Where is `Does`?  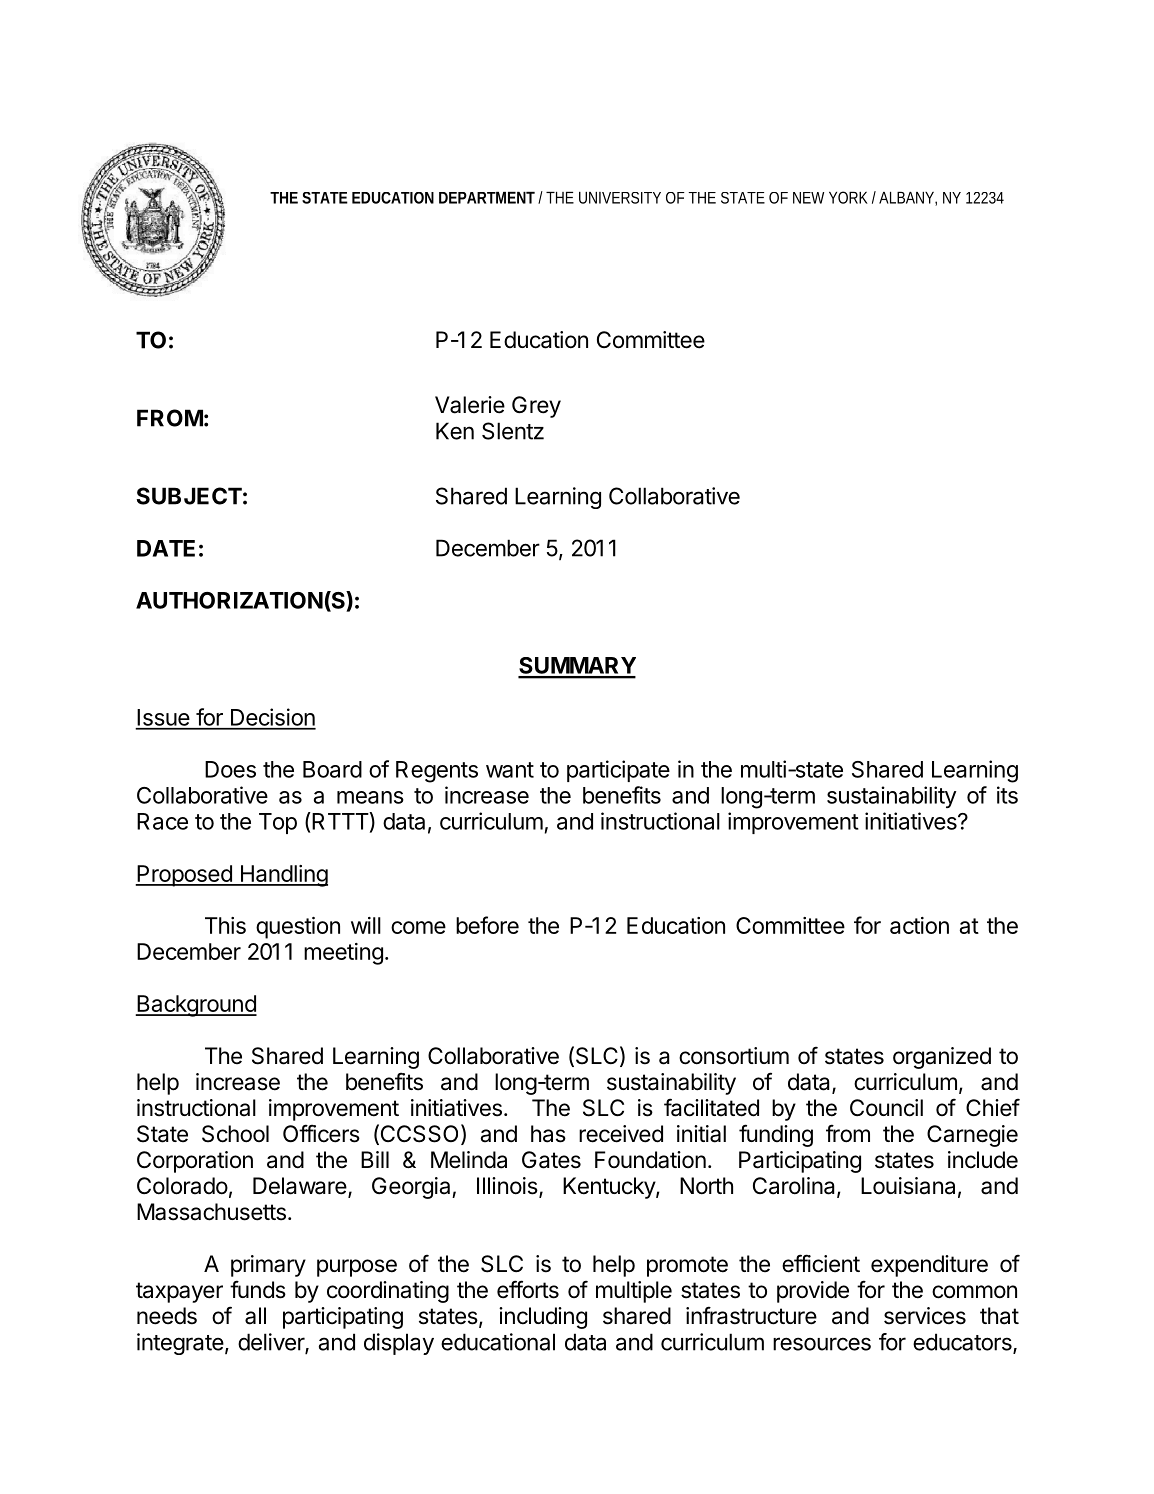
Does is located at coordinates (230, 769).
